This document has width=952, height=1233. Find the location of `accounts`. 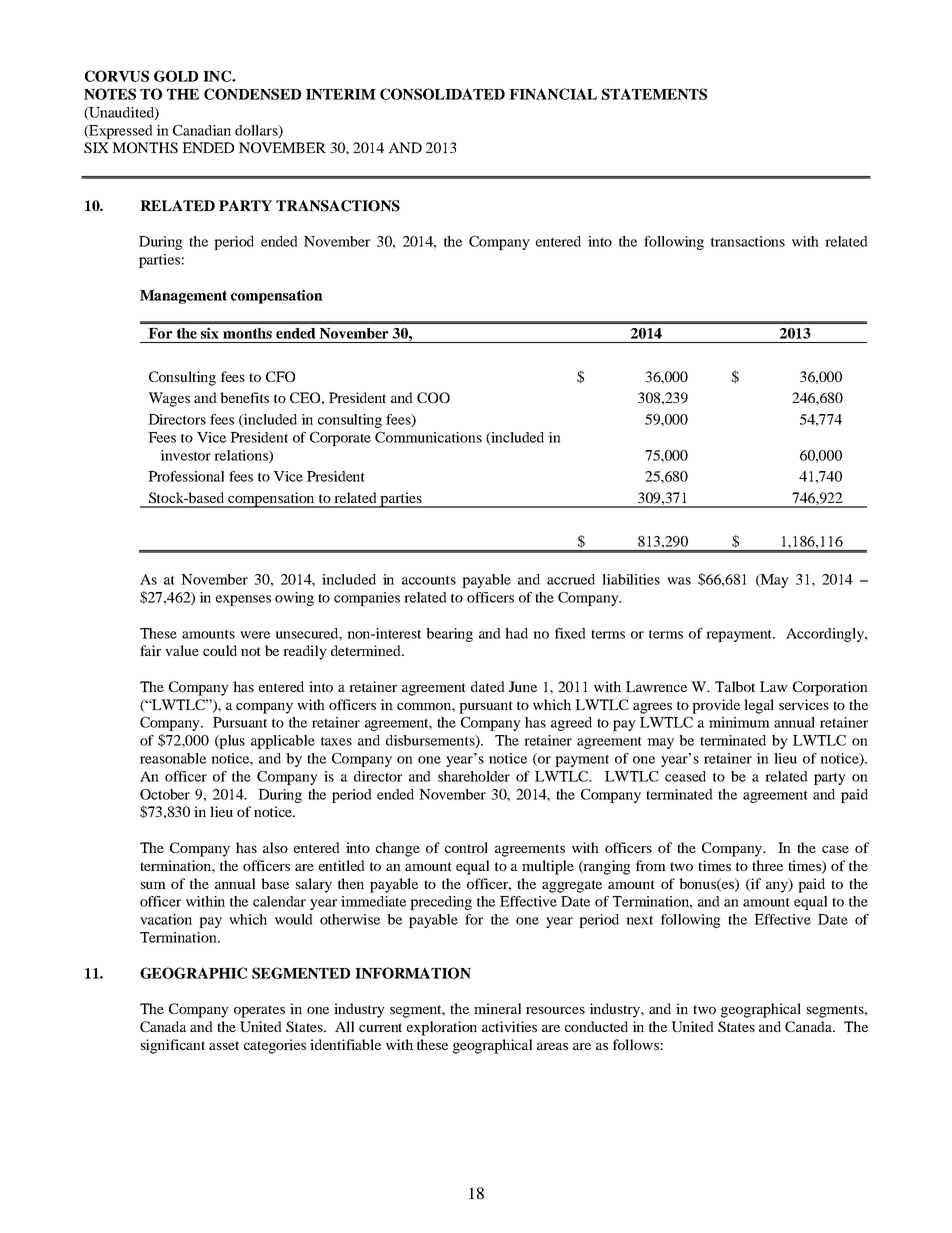

accounts is located at coordinates (429, 580).
